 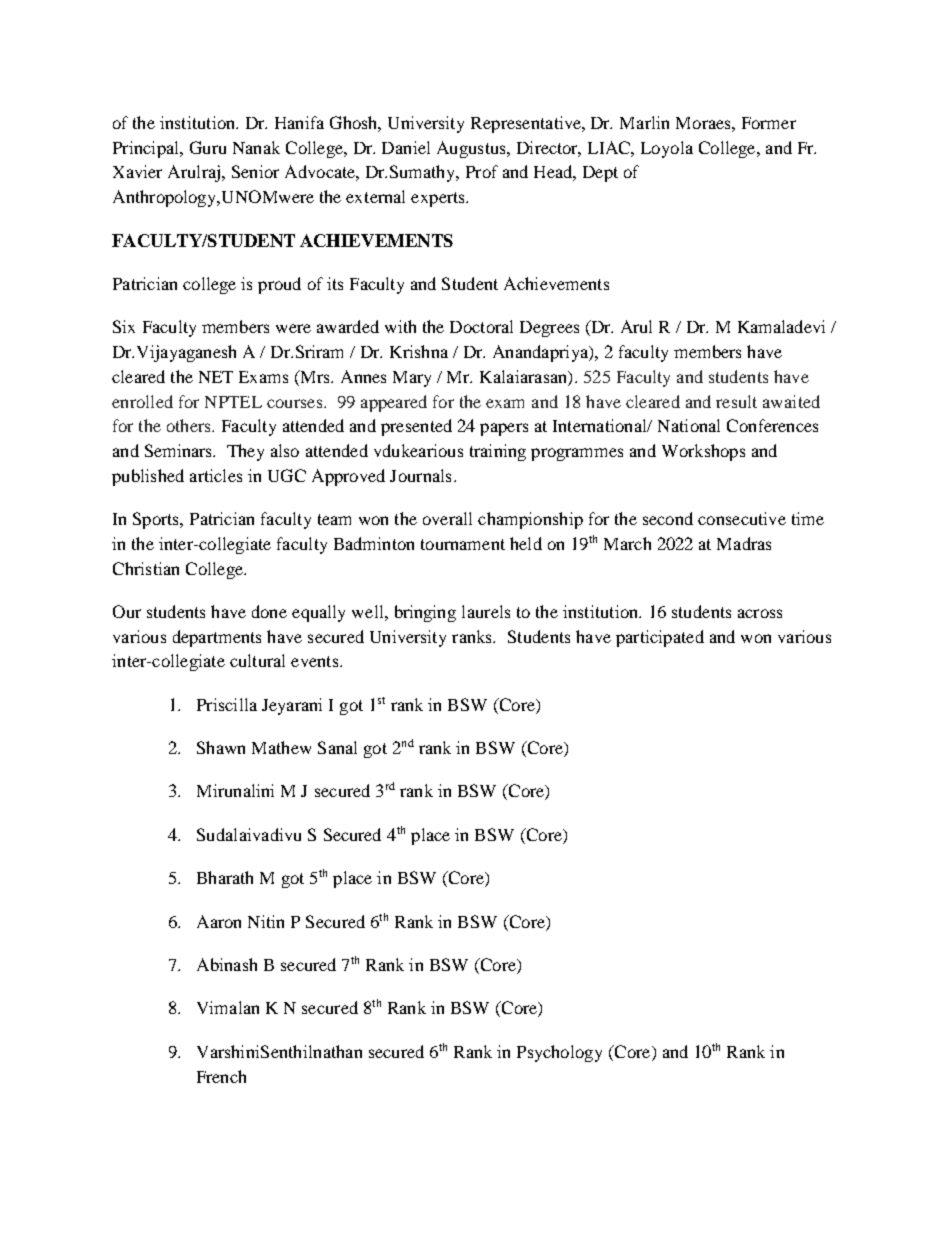 What do you see at coordinates (221, 747) in the document?
I see `Shawn` at bounding box center [221, 747].
